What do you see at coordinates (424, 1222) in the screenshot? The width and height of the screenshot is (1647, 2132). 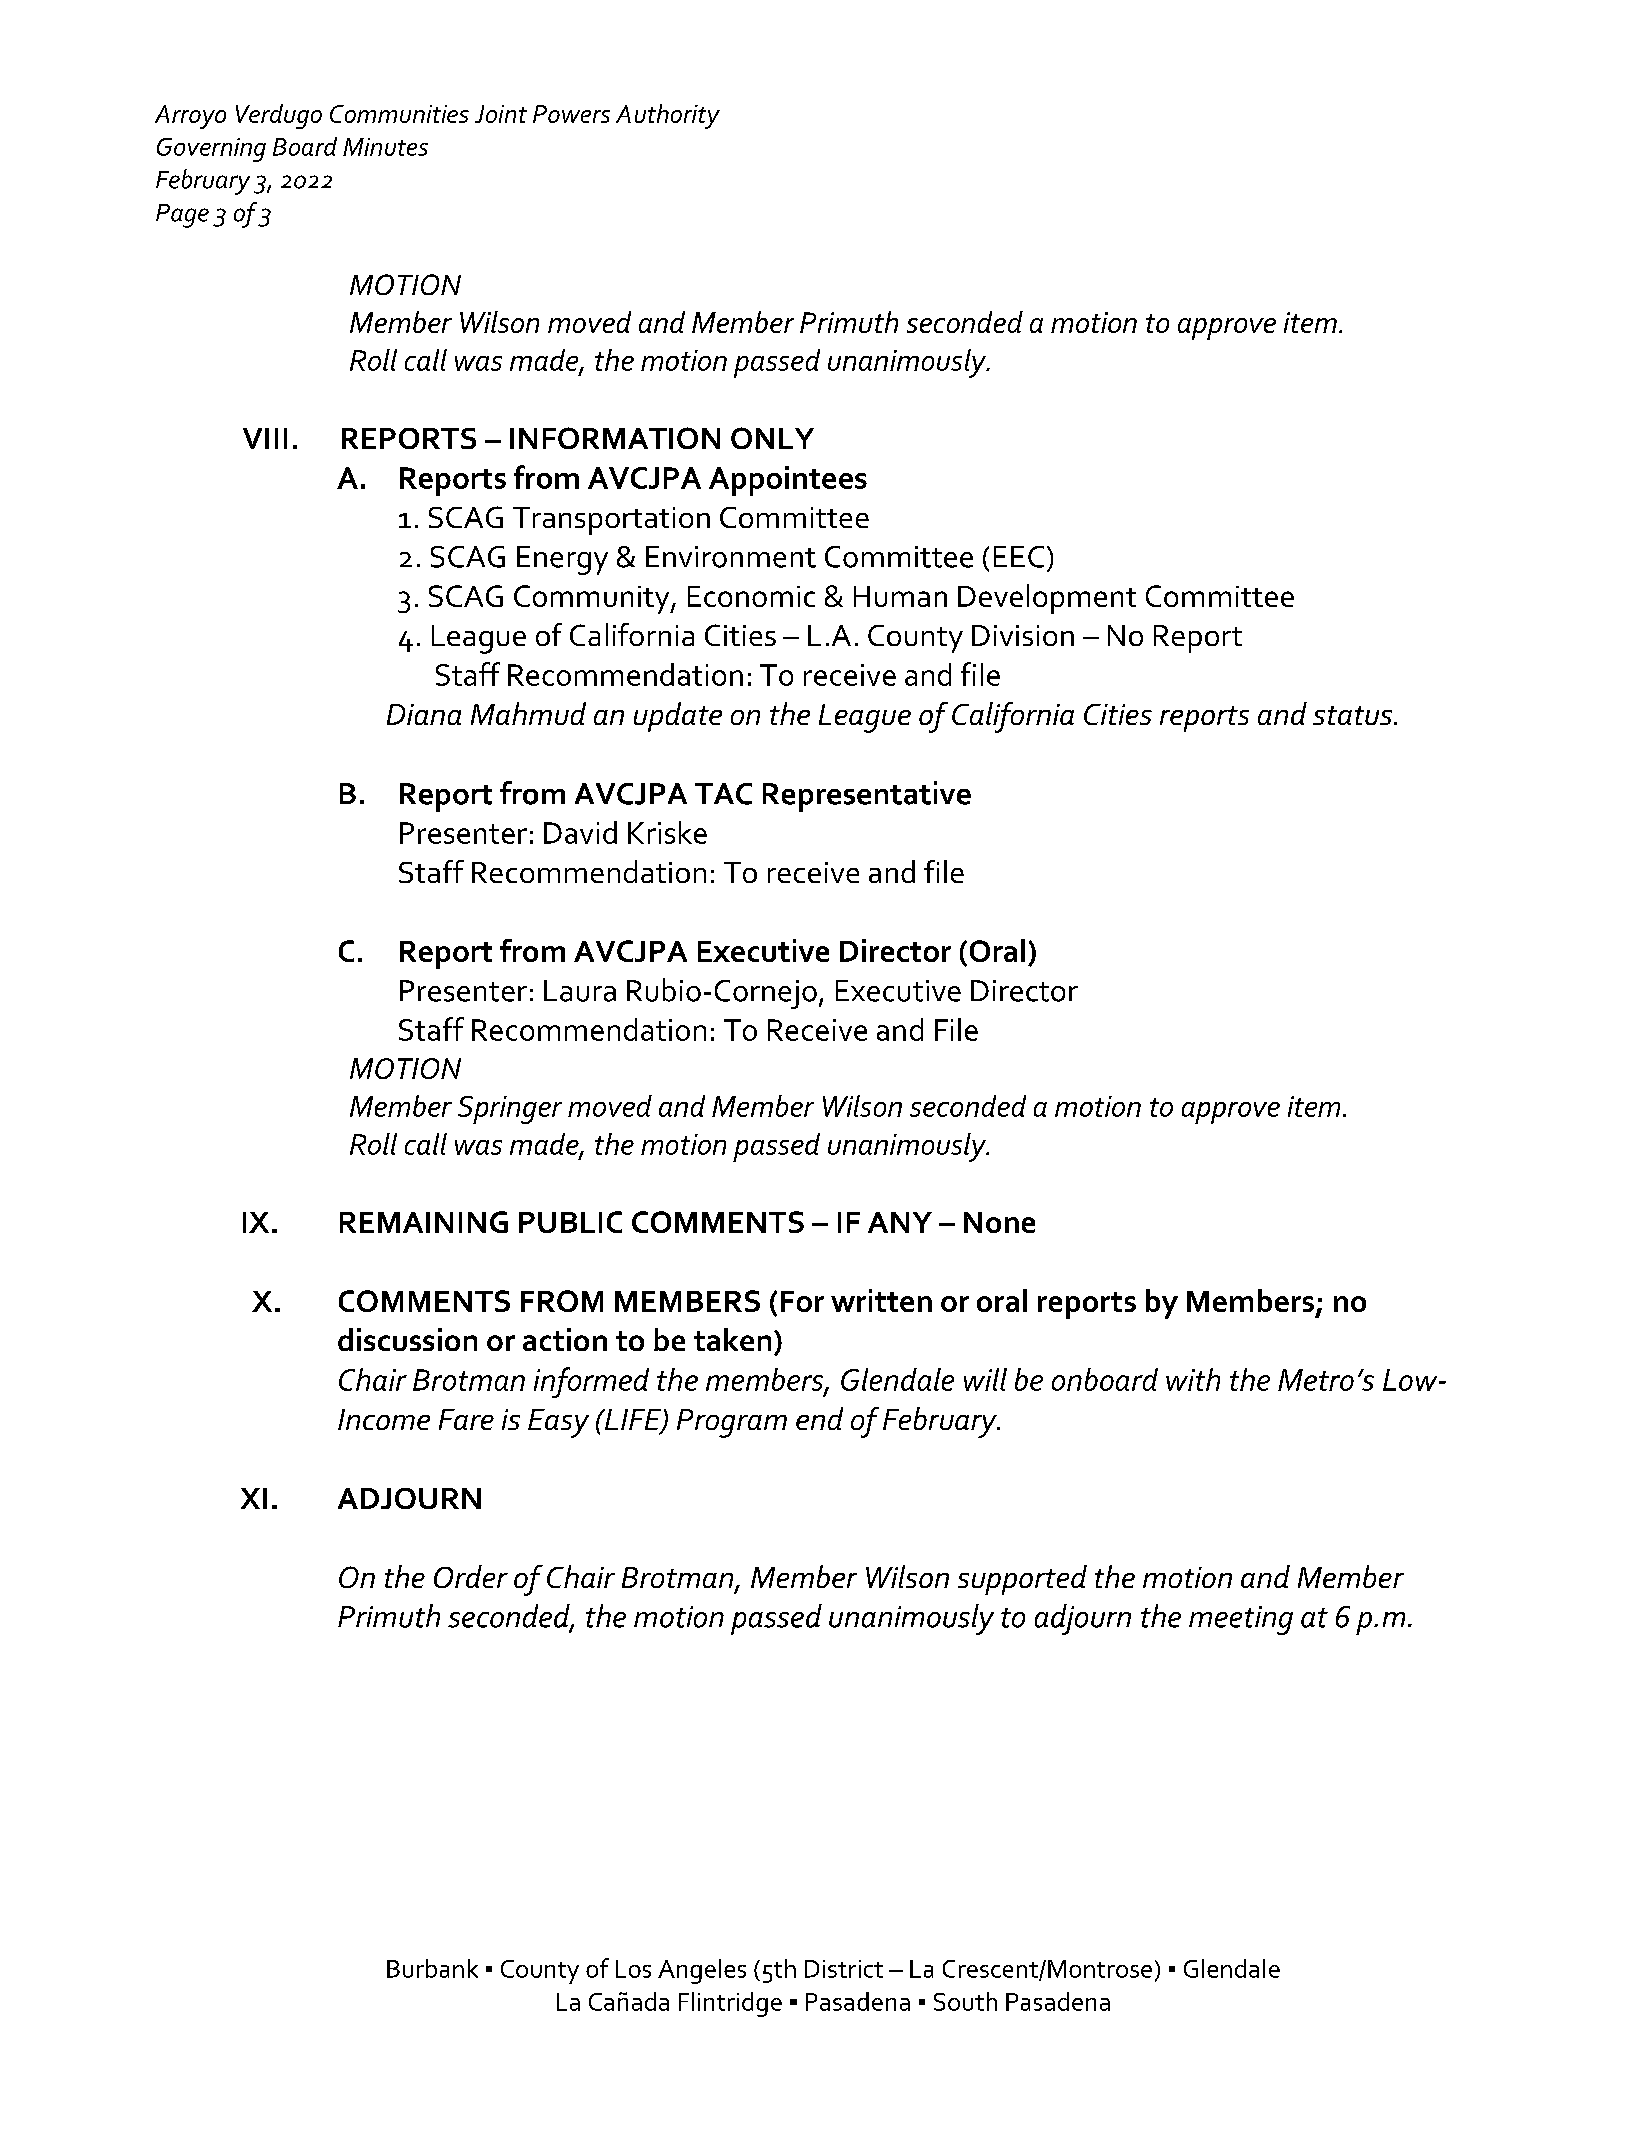 I see `REMAINING` at bounding box center [424, 1222].
